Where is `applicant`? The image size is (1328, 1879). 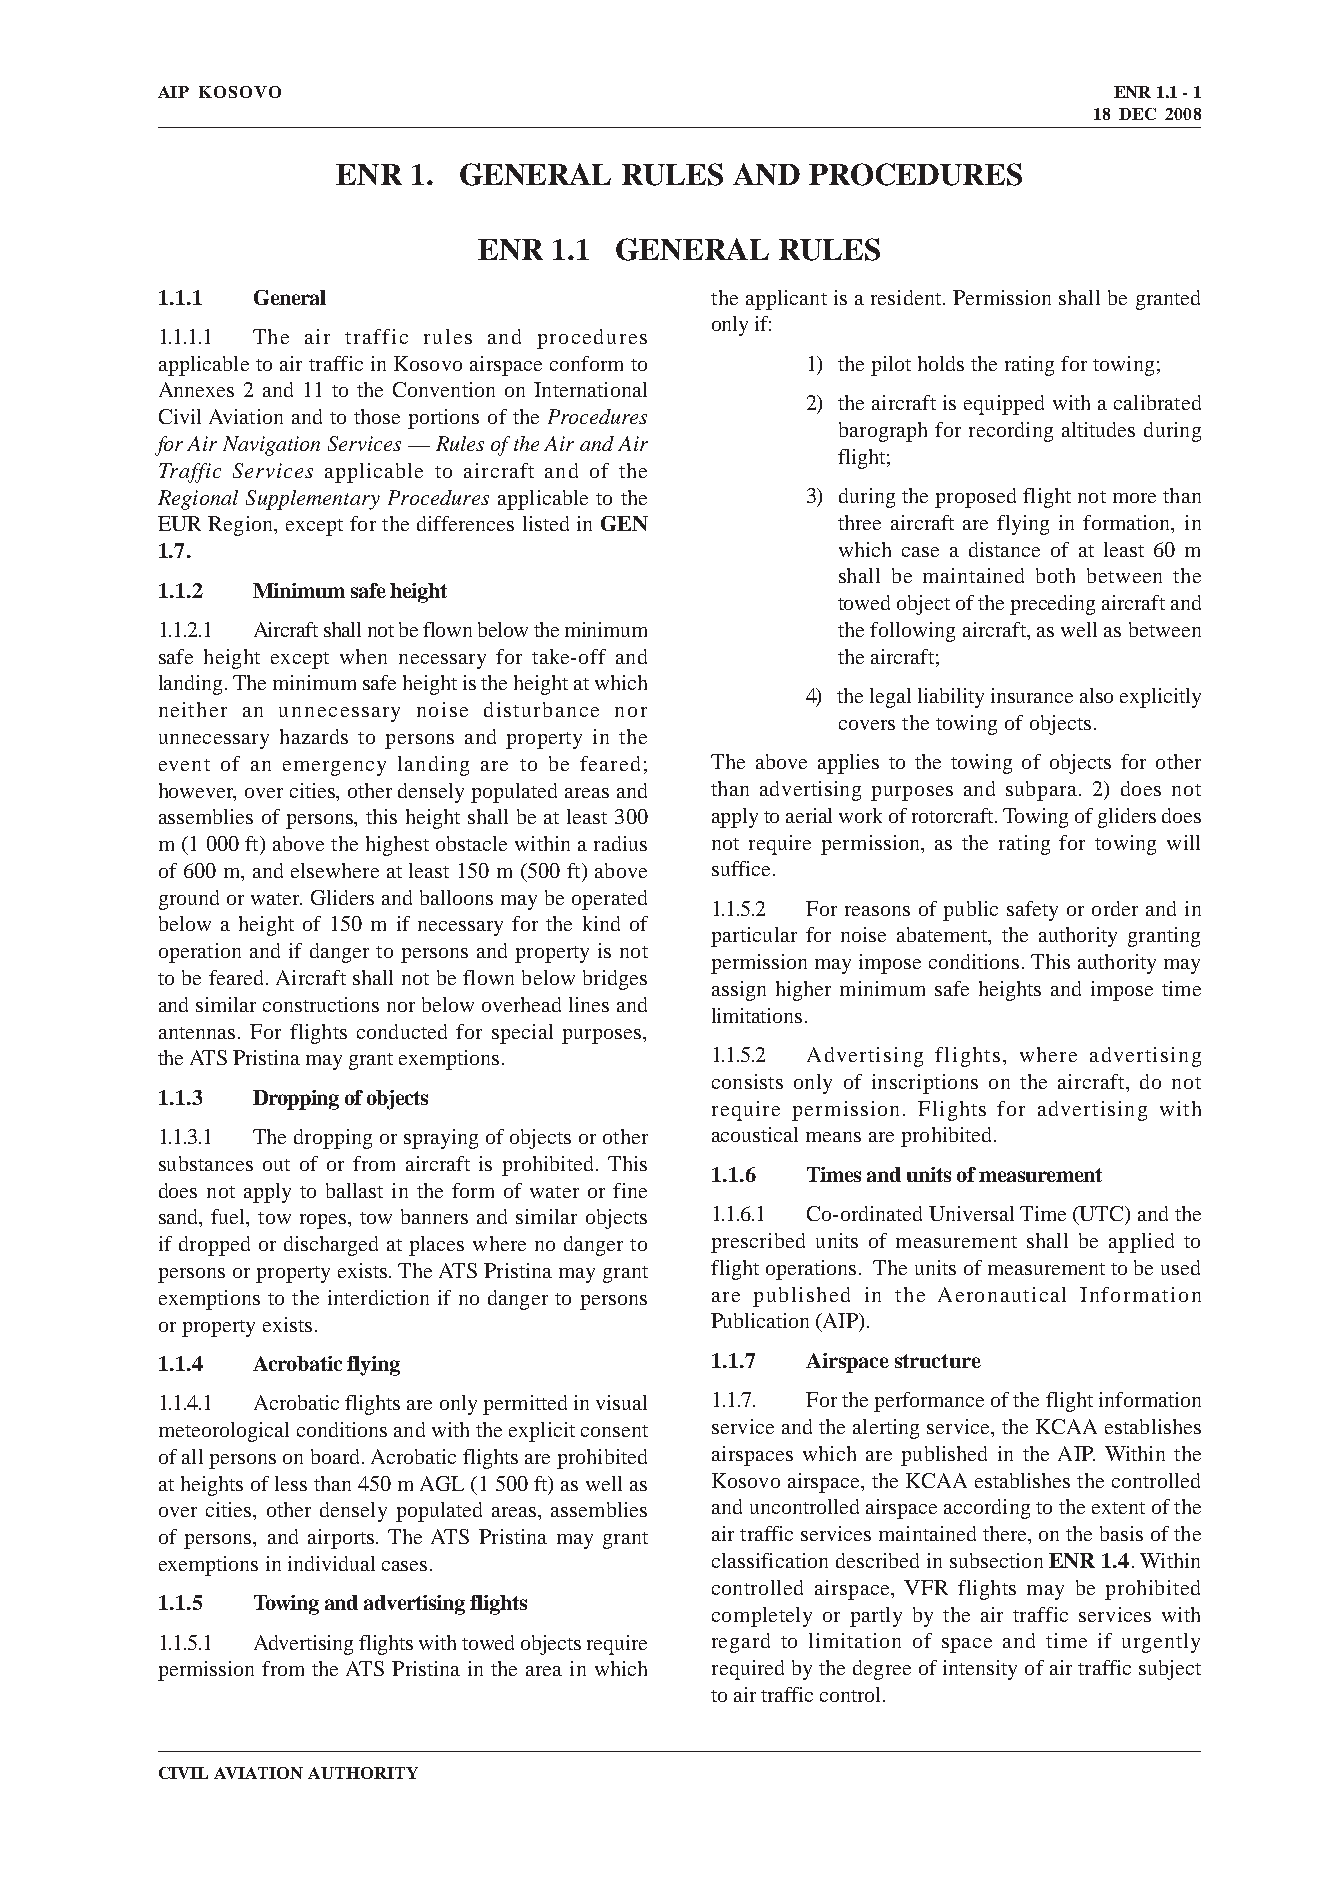 applicant is located at coordinates (786, 300).
